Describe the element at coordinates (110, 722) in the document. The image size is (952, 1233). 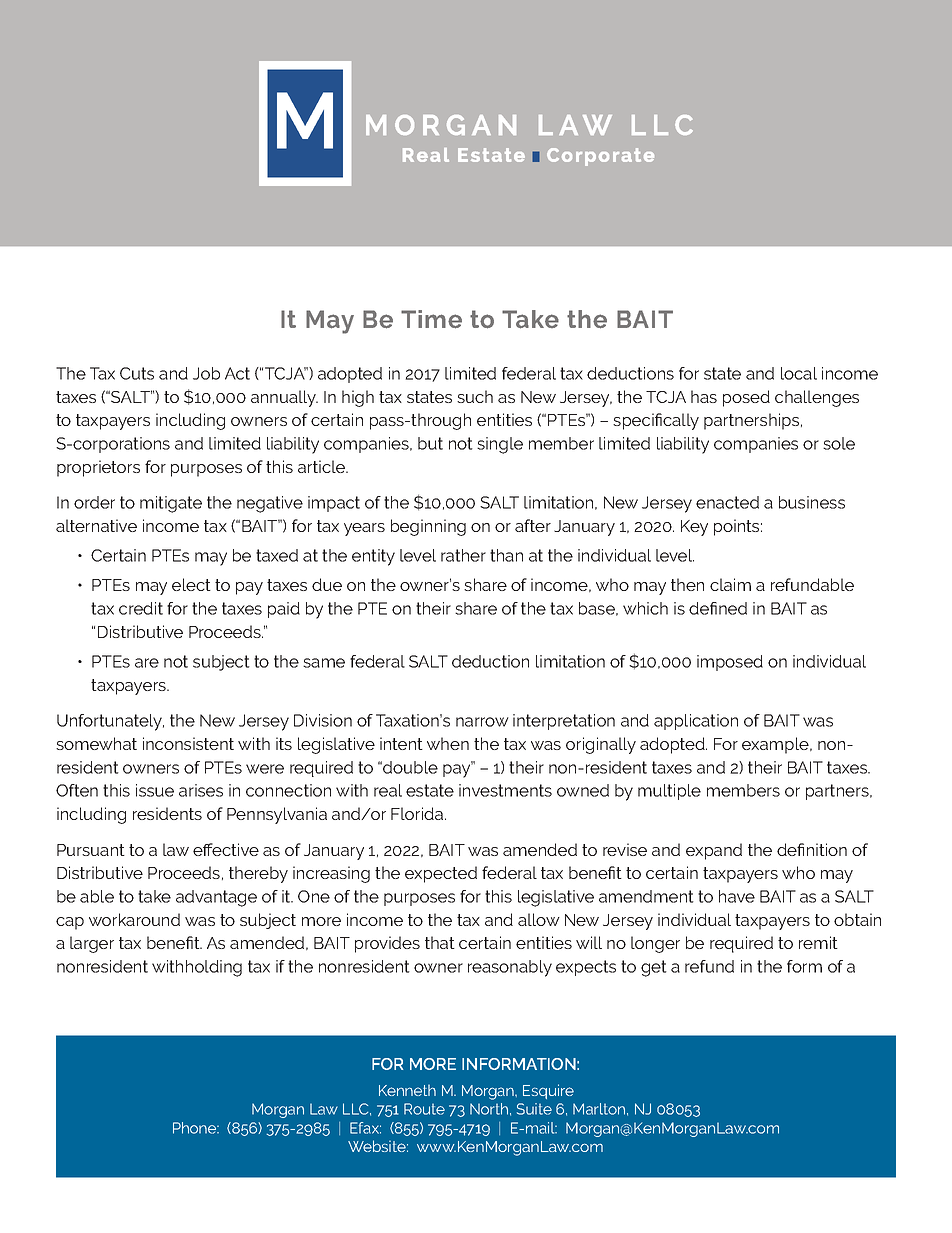
I see `Unfortunately` at that location.
